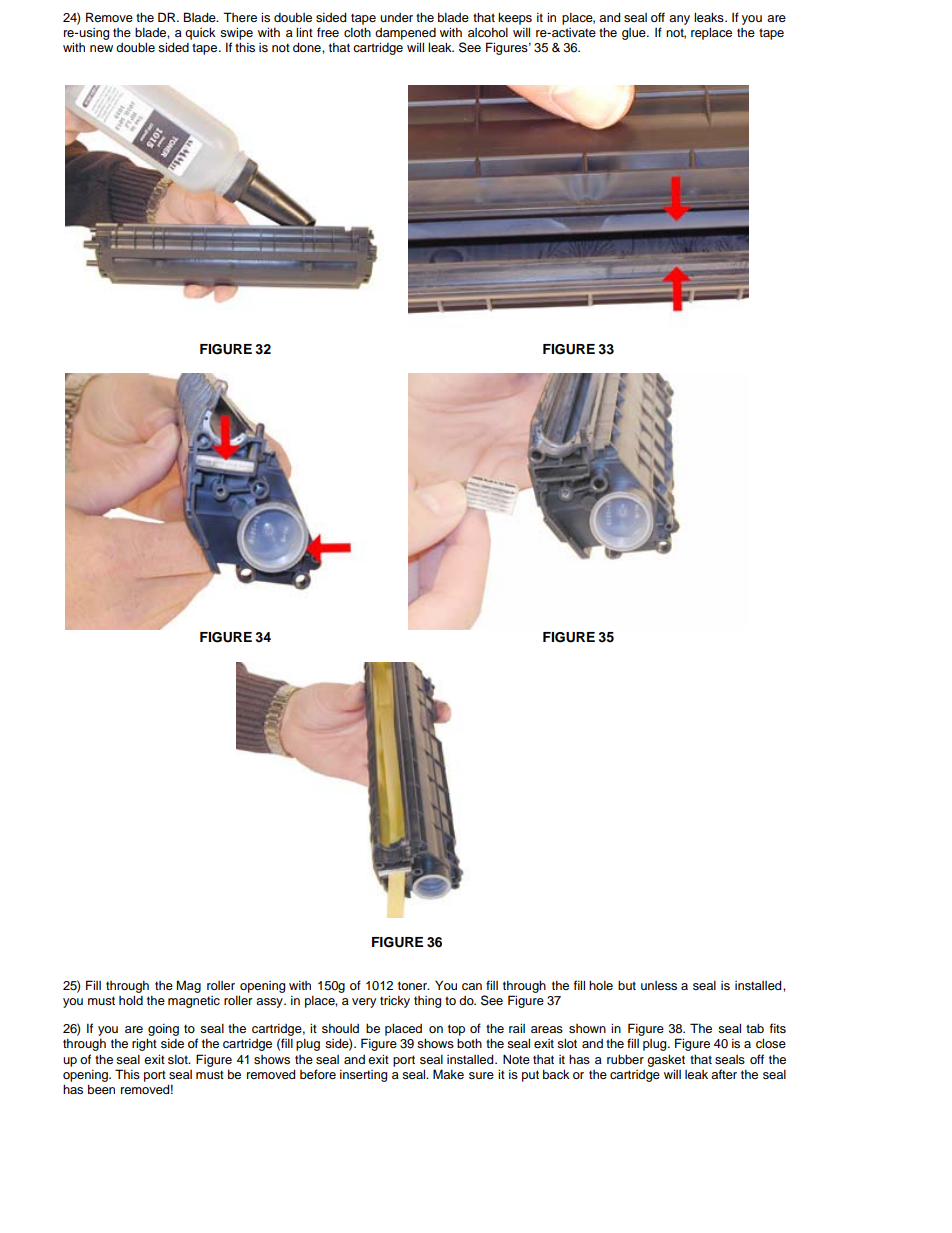  Describe the element at coordinates (635, 34) in the page. I see `glue` at that location.
